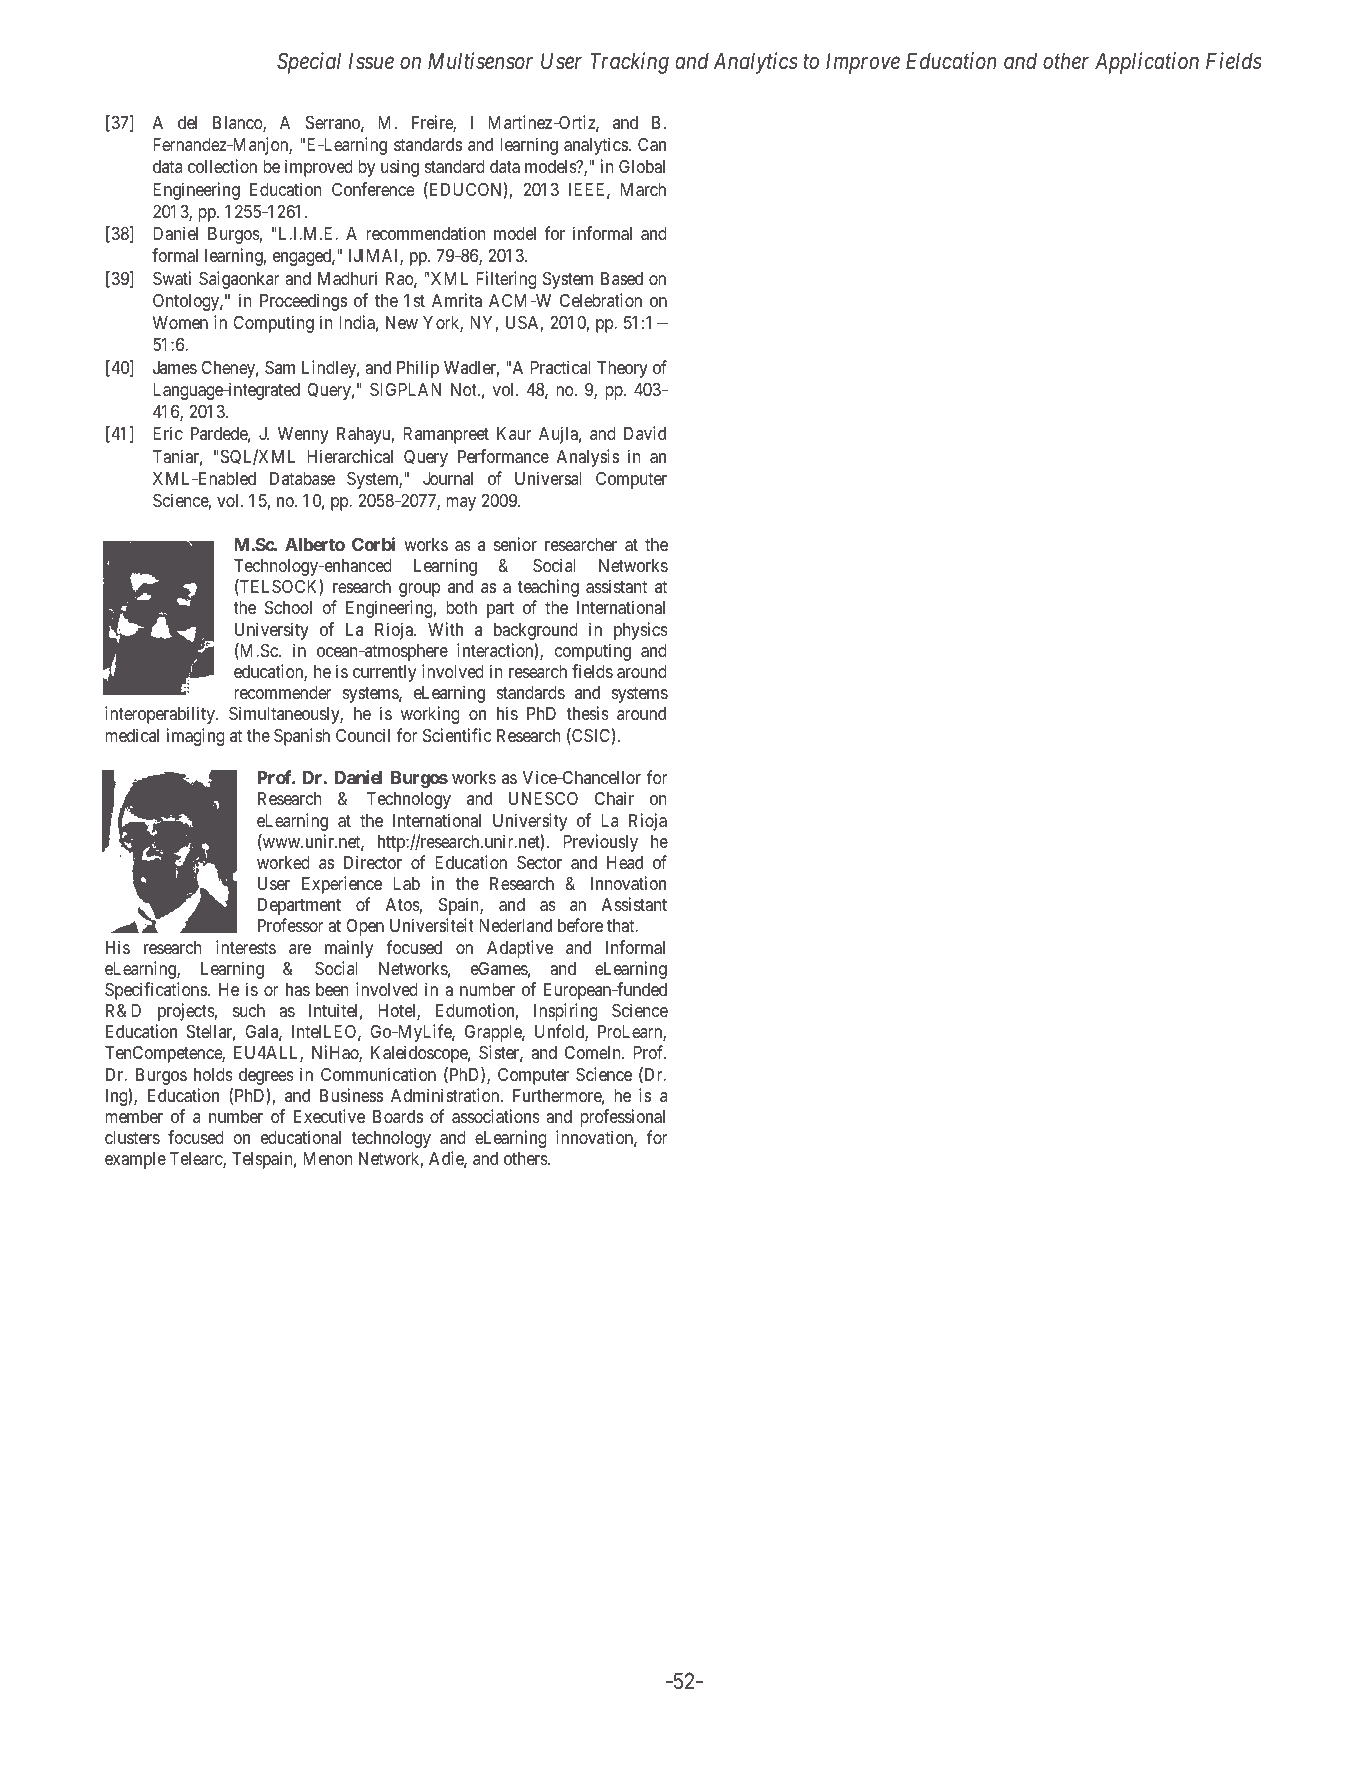 Image resolution: width=1367 pixels, height=1769 pixels. What do you see at coordinates (588, 713) in the screenshot?
I see `thesis` at bounding box center [588, 713].
